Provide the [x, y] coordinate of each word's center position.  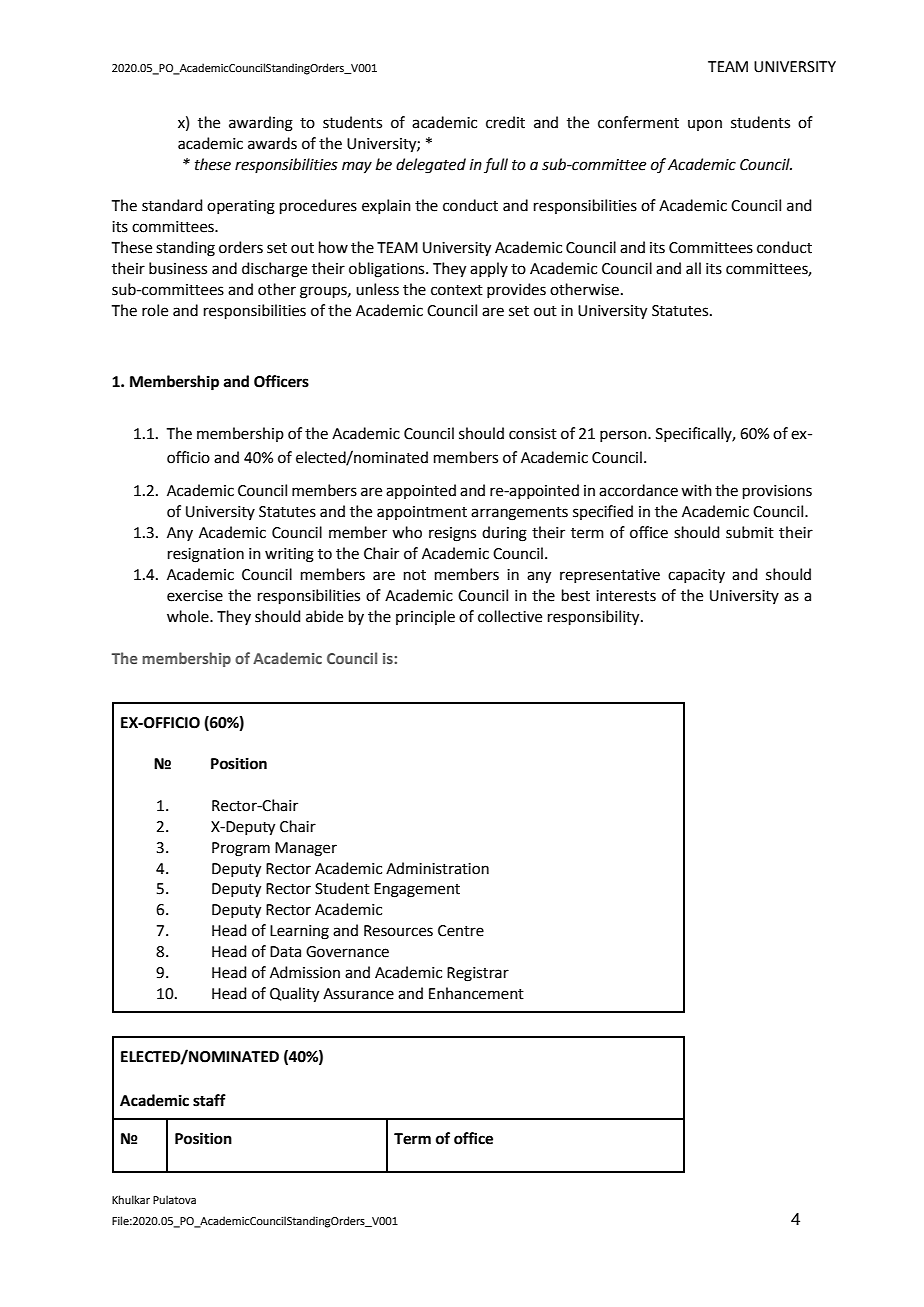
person [624, 436]
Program [241, 849]
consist [533, 434]
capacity [696, 576]
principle [425, 617]
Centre [461, 931]
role [155, 310]
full [496, 165]
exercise [195, 596]
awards [272, 143]
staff [209, 1100]
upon [705, 125]
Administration [437, 868]
